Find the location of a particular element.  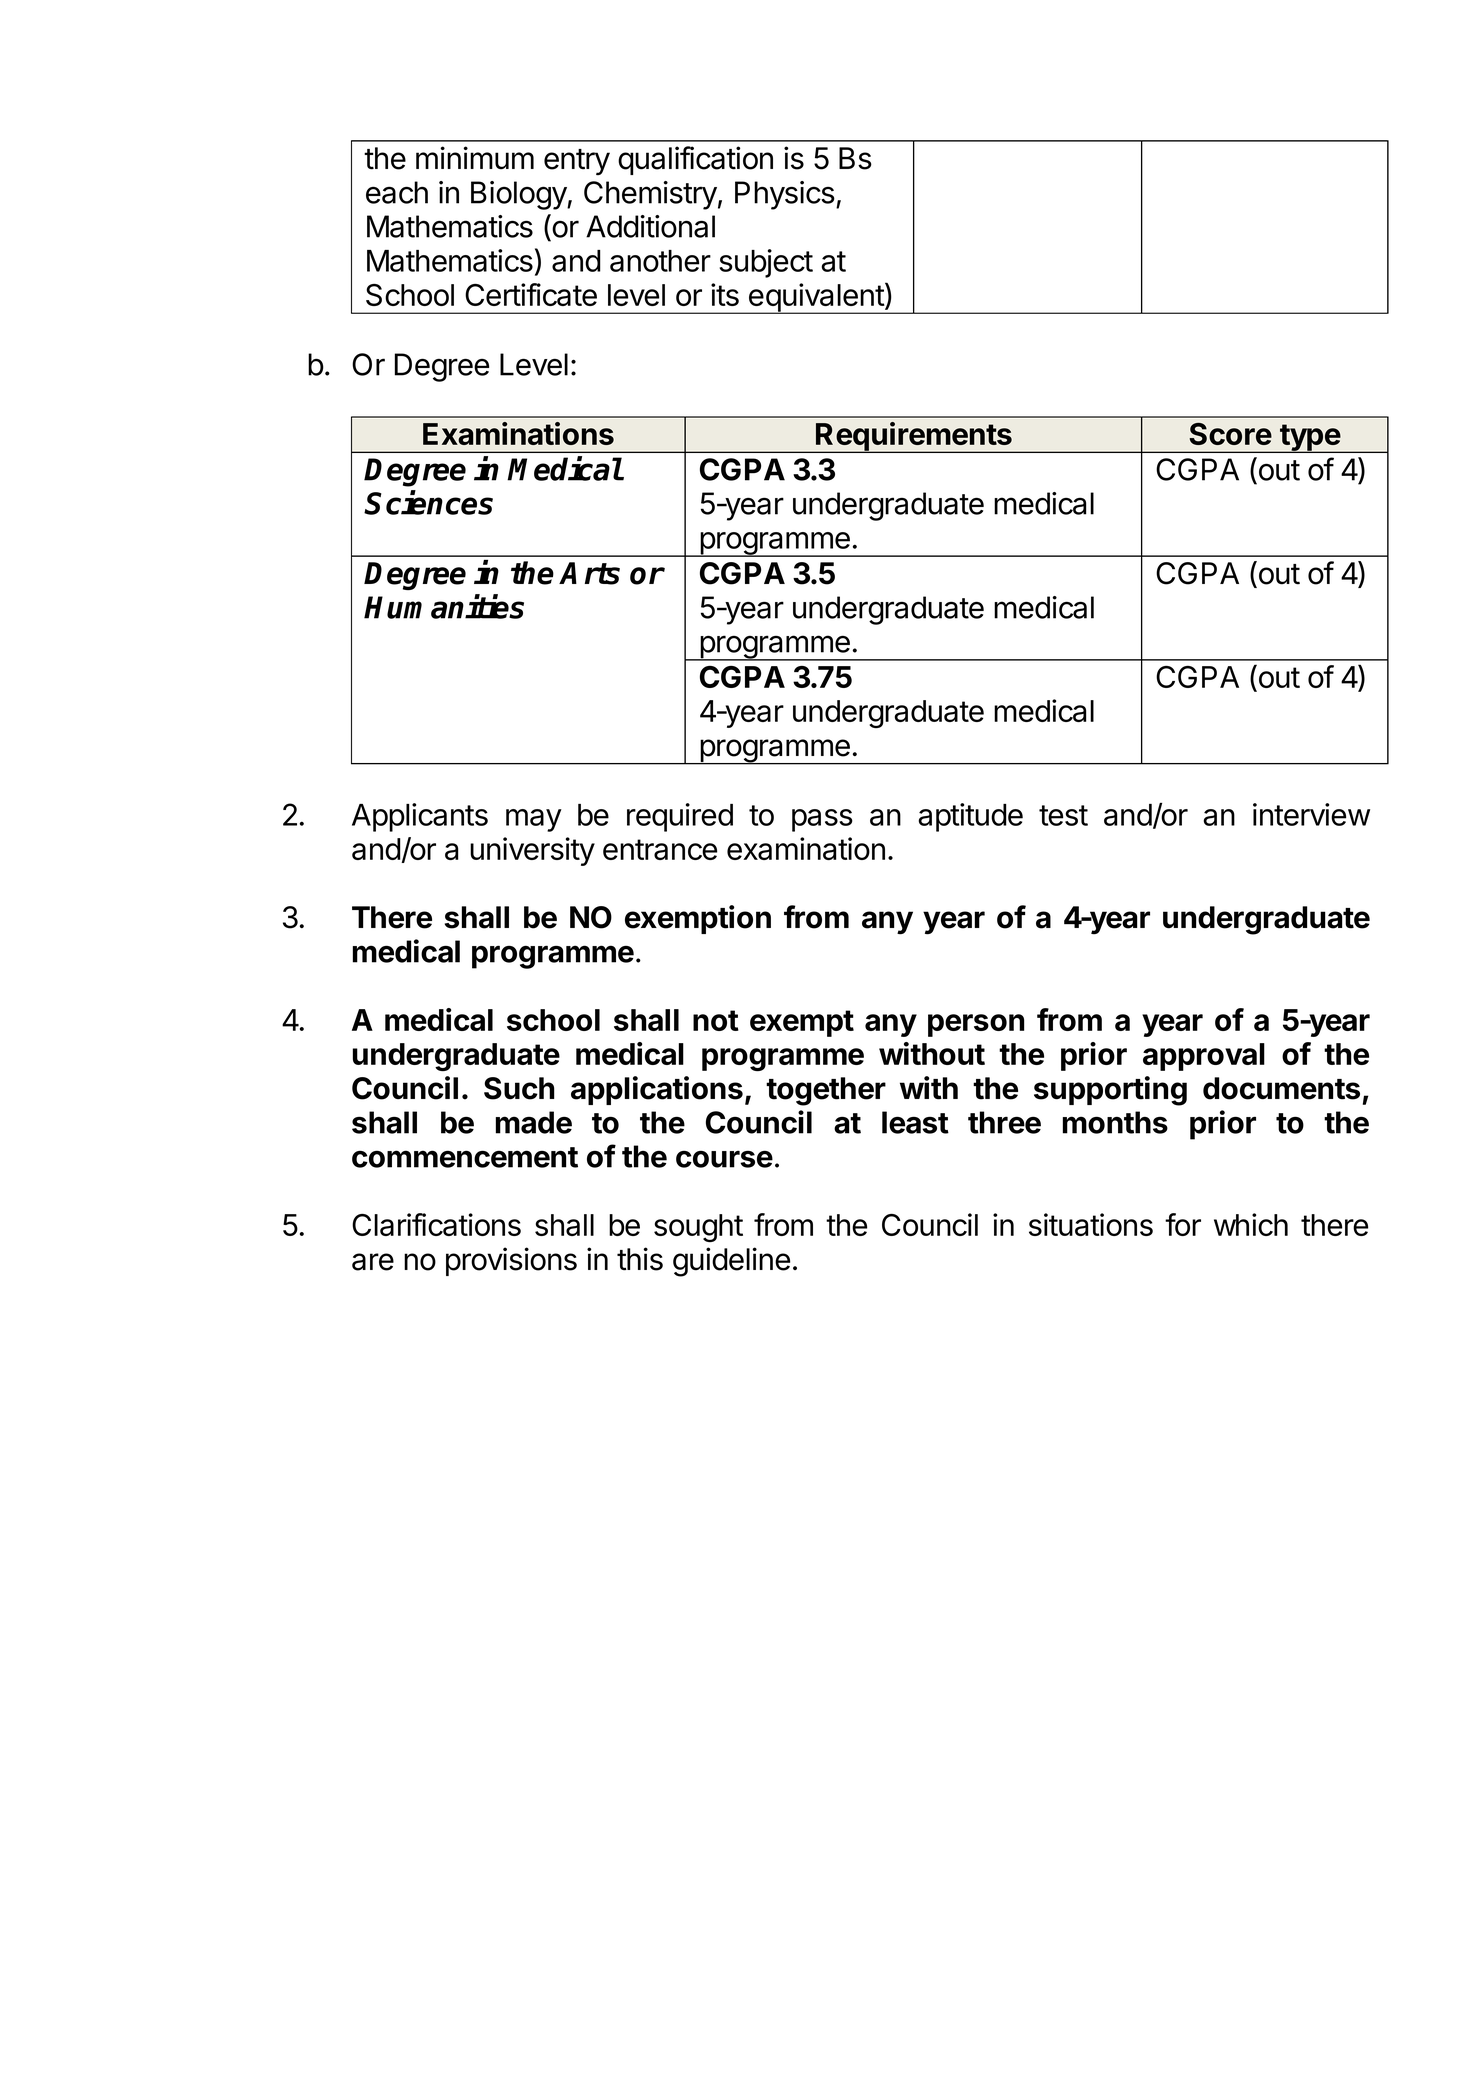

Biology is located at coordinates (519, 195).
